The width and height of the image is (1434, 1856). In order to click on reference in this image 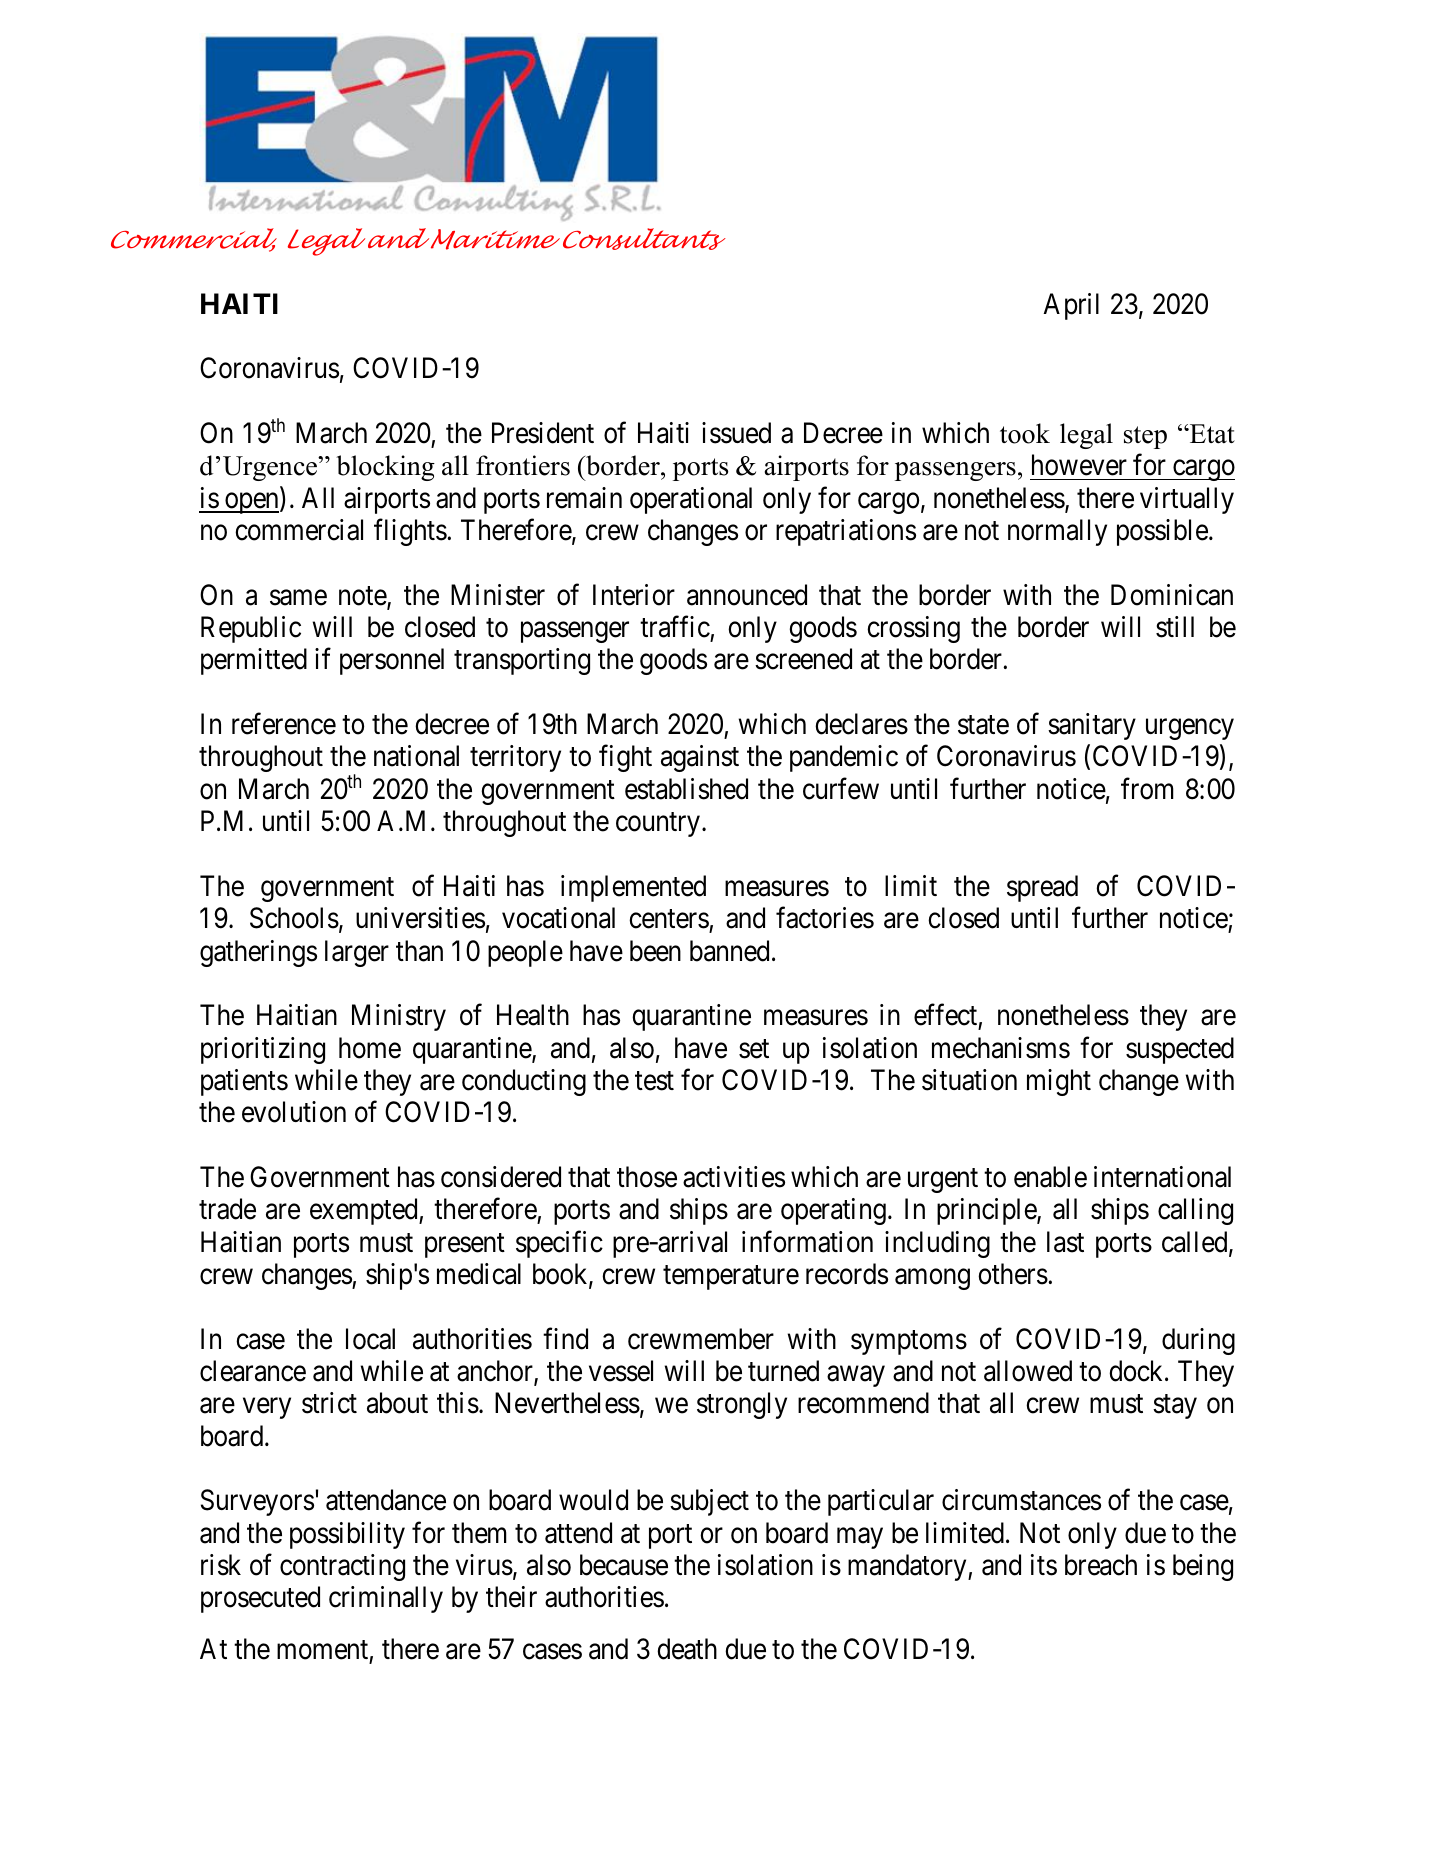, I will do `click(284, 724)`.
